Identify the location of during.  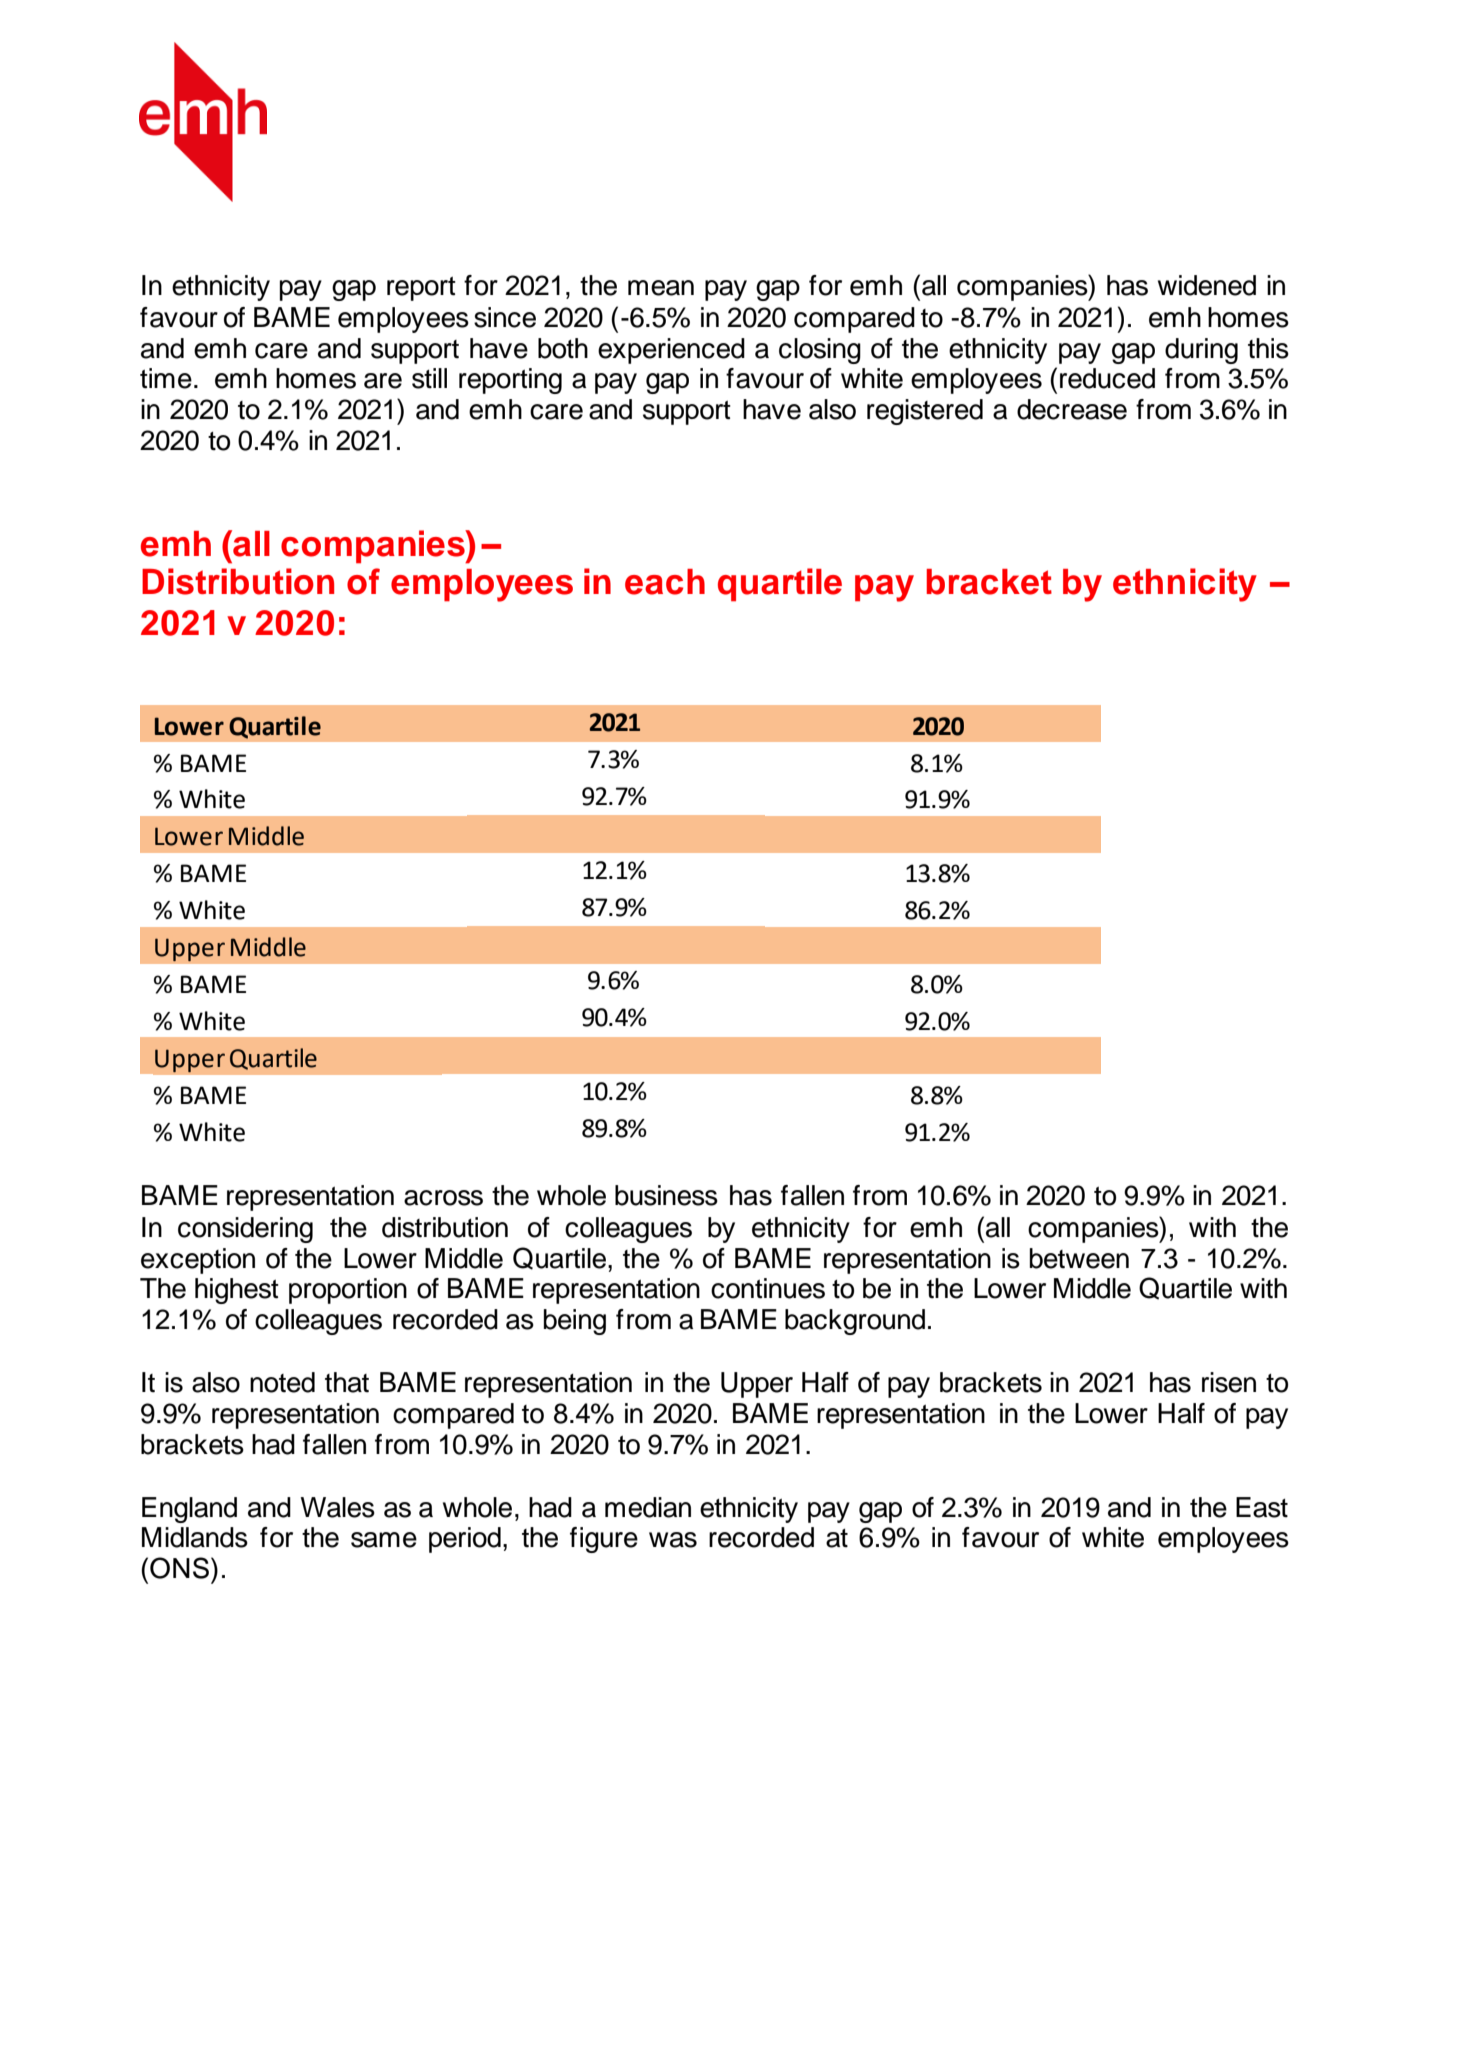
(1201, 351).
